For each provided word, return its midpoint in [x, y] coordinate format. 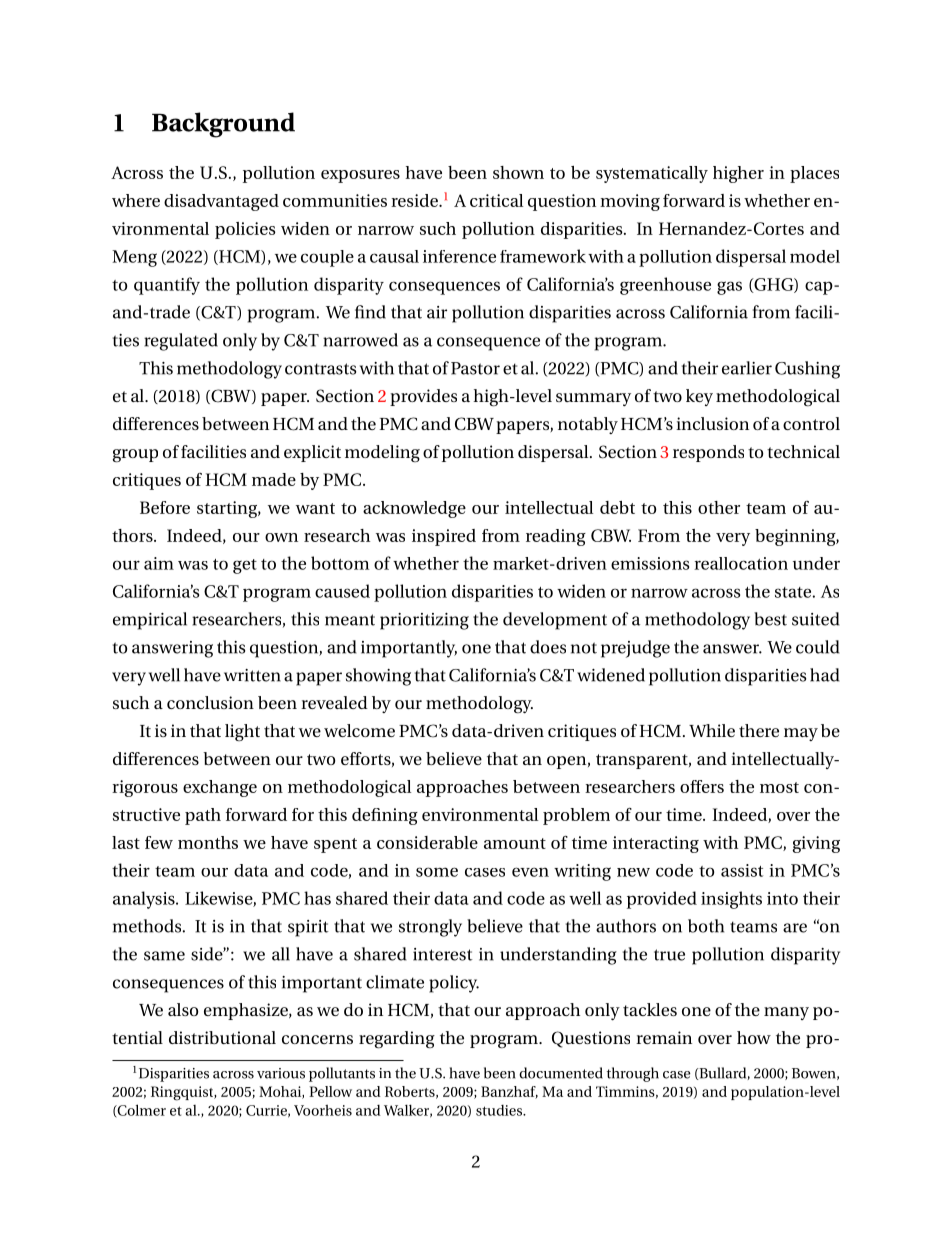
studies [500, 1110]
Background [223, 125]
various [281, 1073]
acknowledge [414, 509]
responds [708, 453]
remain [664, 1037]
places [814, 174]
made [274, 479]
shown [518, 172]
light [242, 732]
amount [515, 843]
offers [702, 786]
